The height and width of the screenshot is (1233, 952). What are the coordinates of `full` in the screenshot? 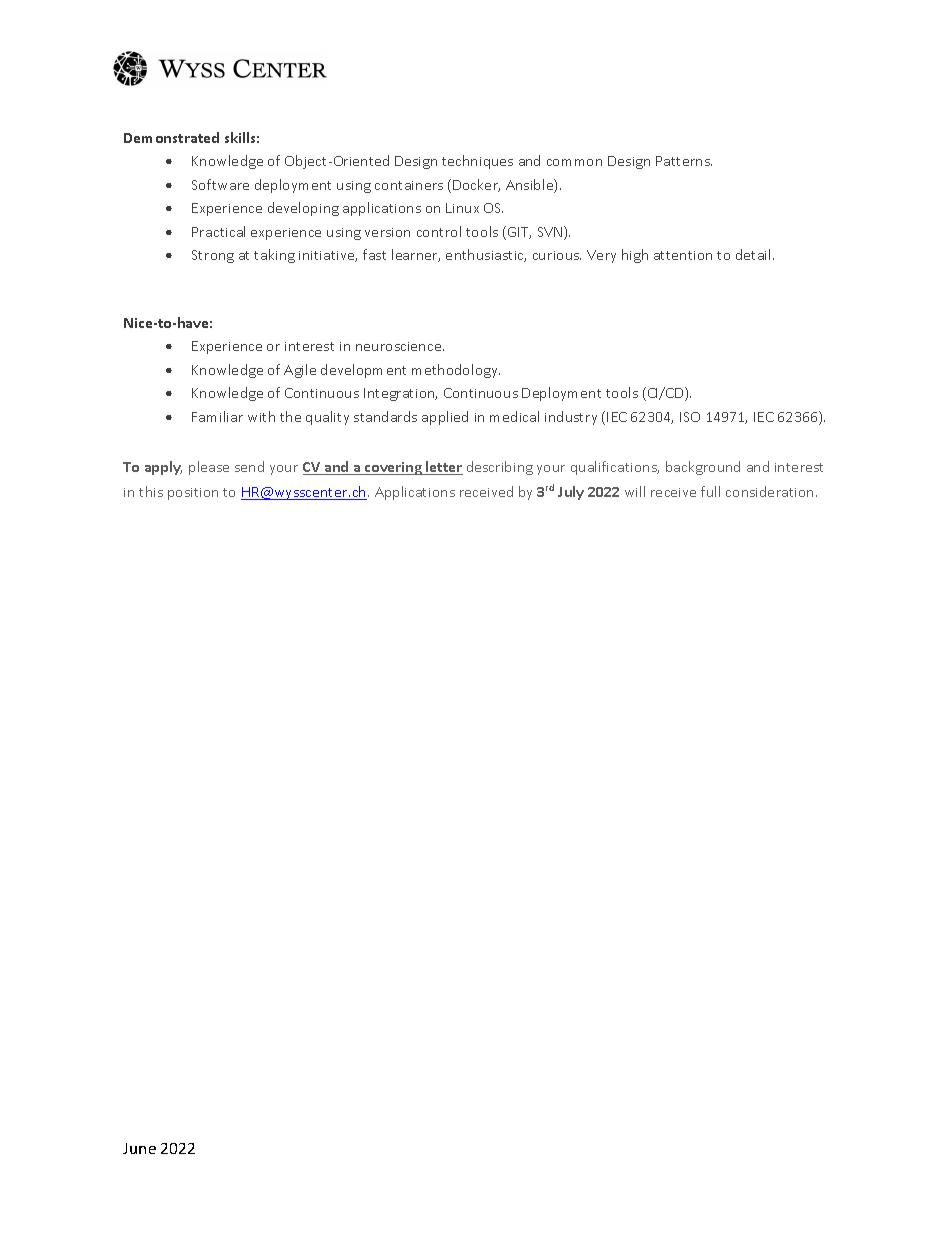 It's located at (710, 491).
